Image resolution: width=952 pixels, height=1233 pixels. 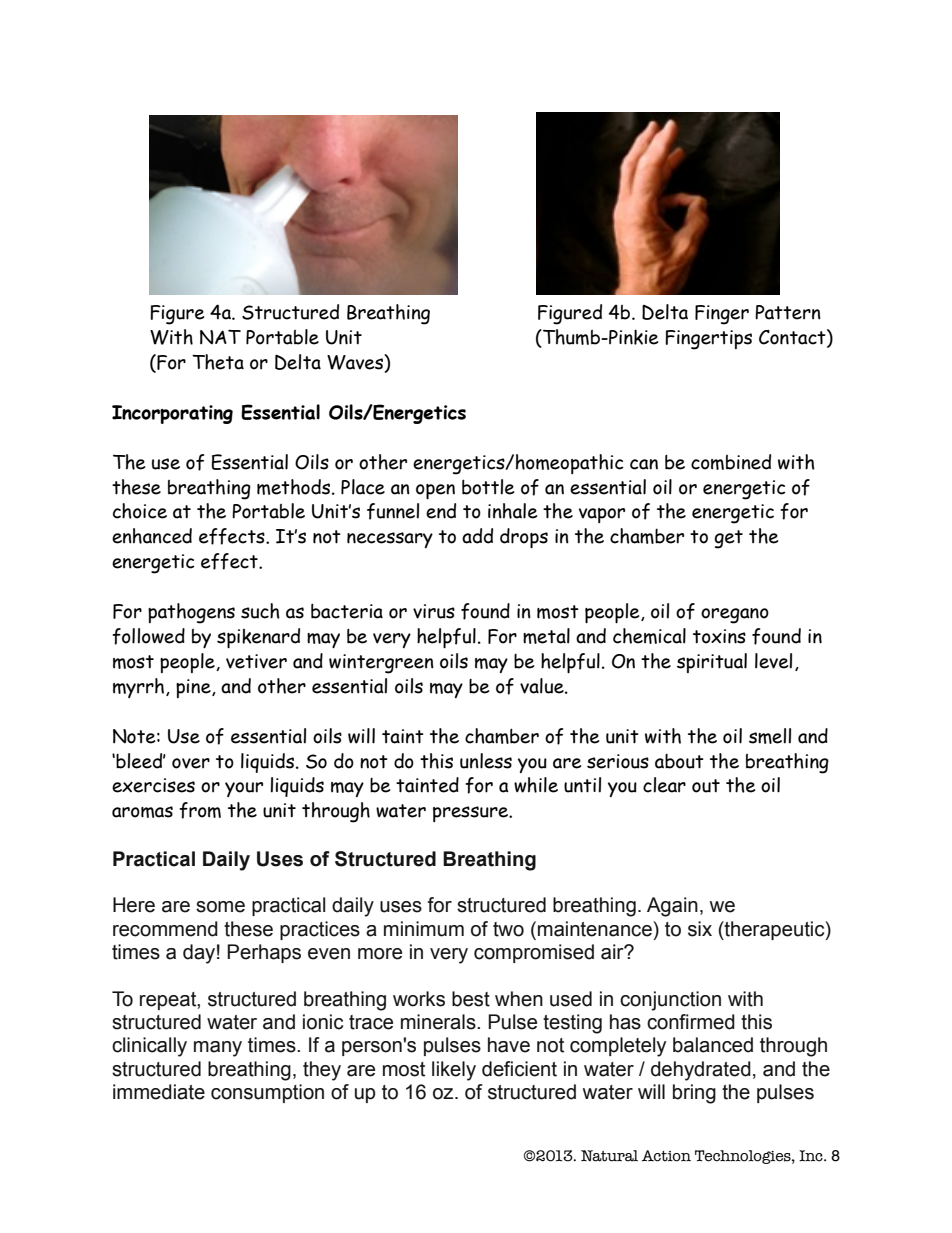 I want to click on enhanced, so click(x=152, y=536).
